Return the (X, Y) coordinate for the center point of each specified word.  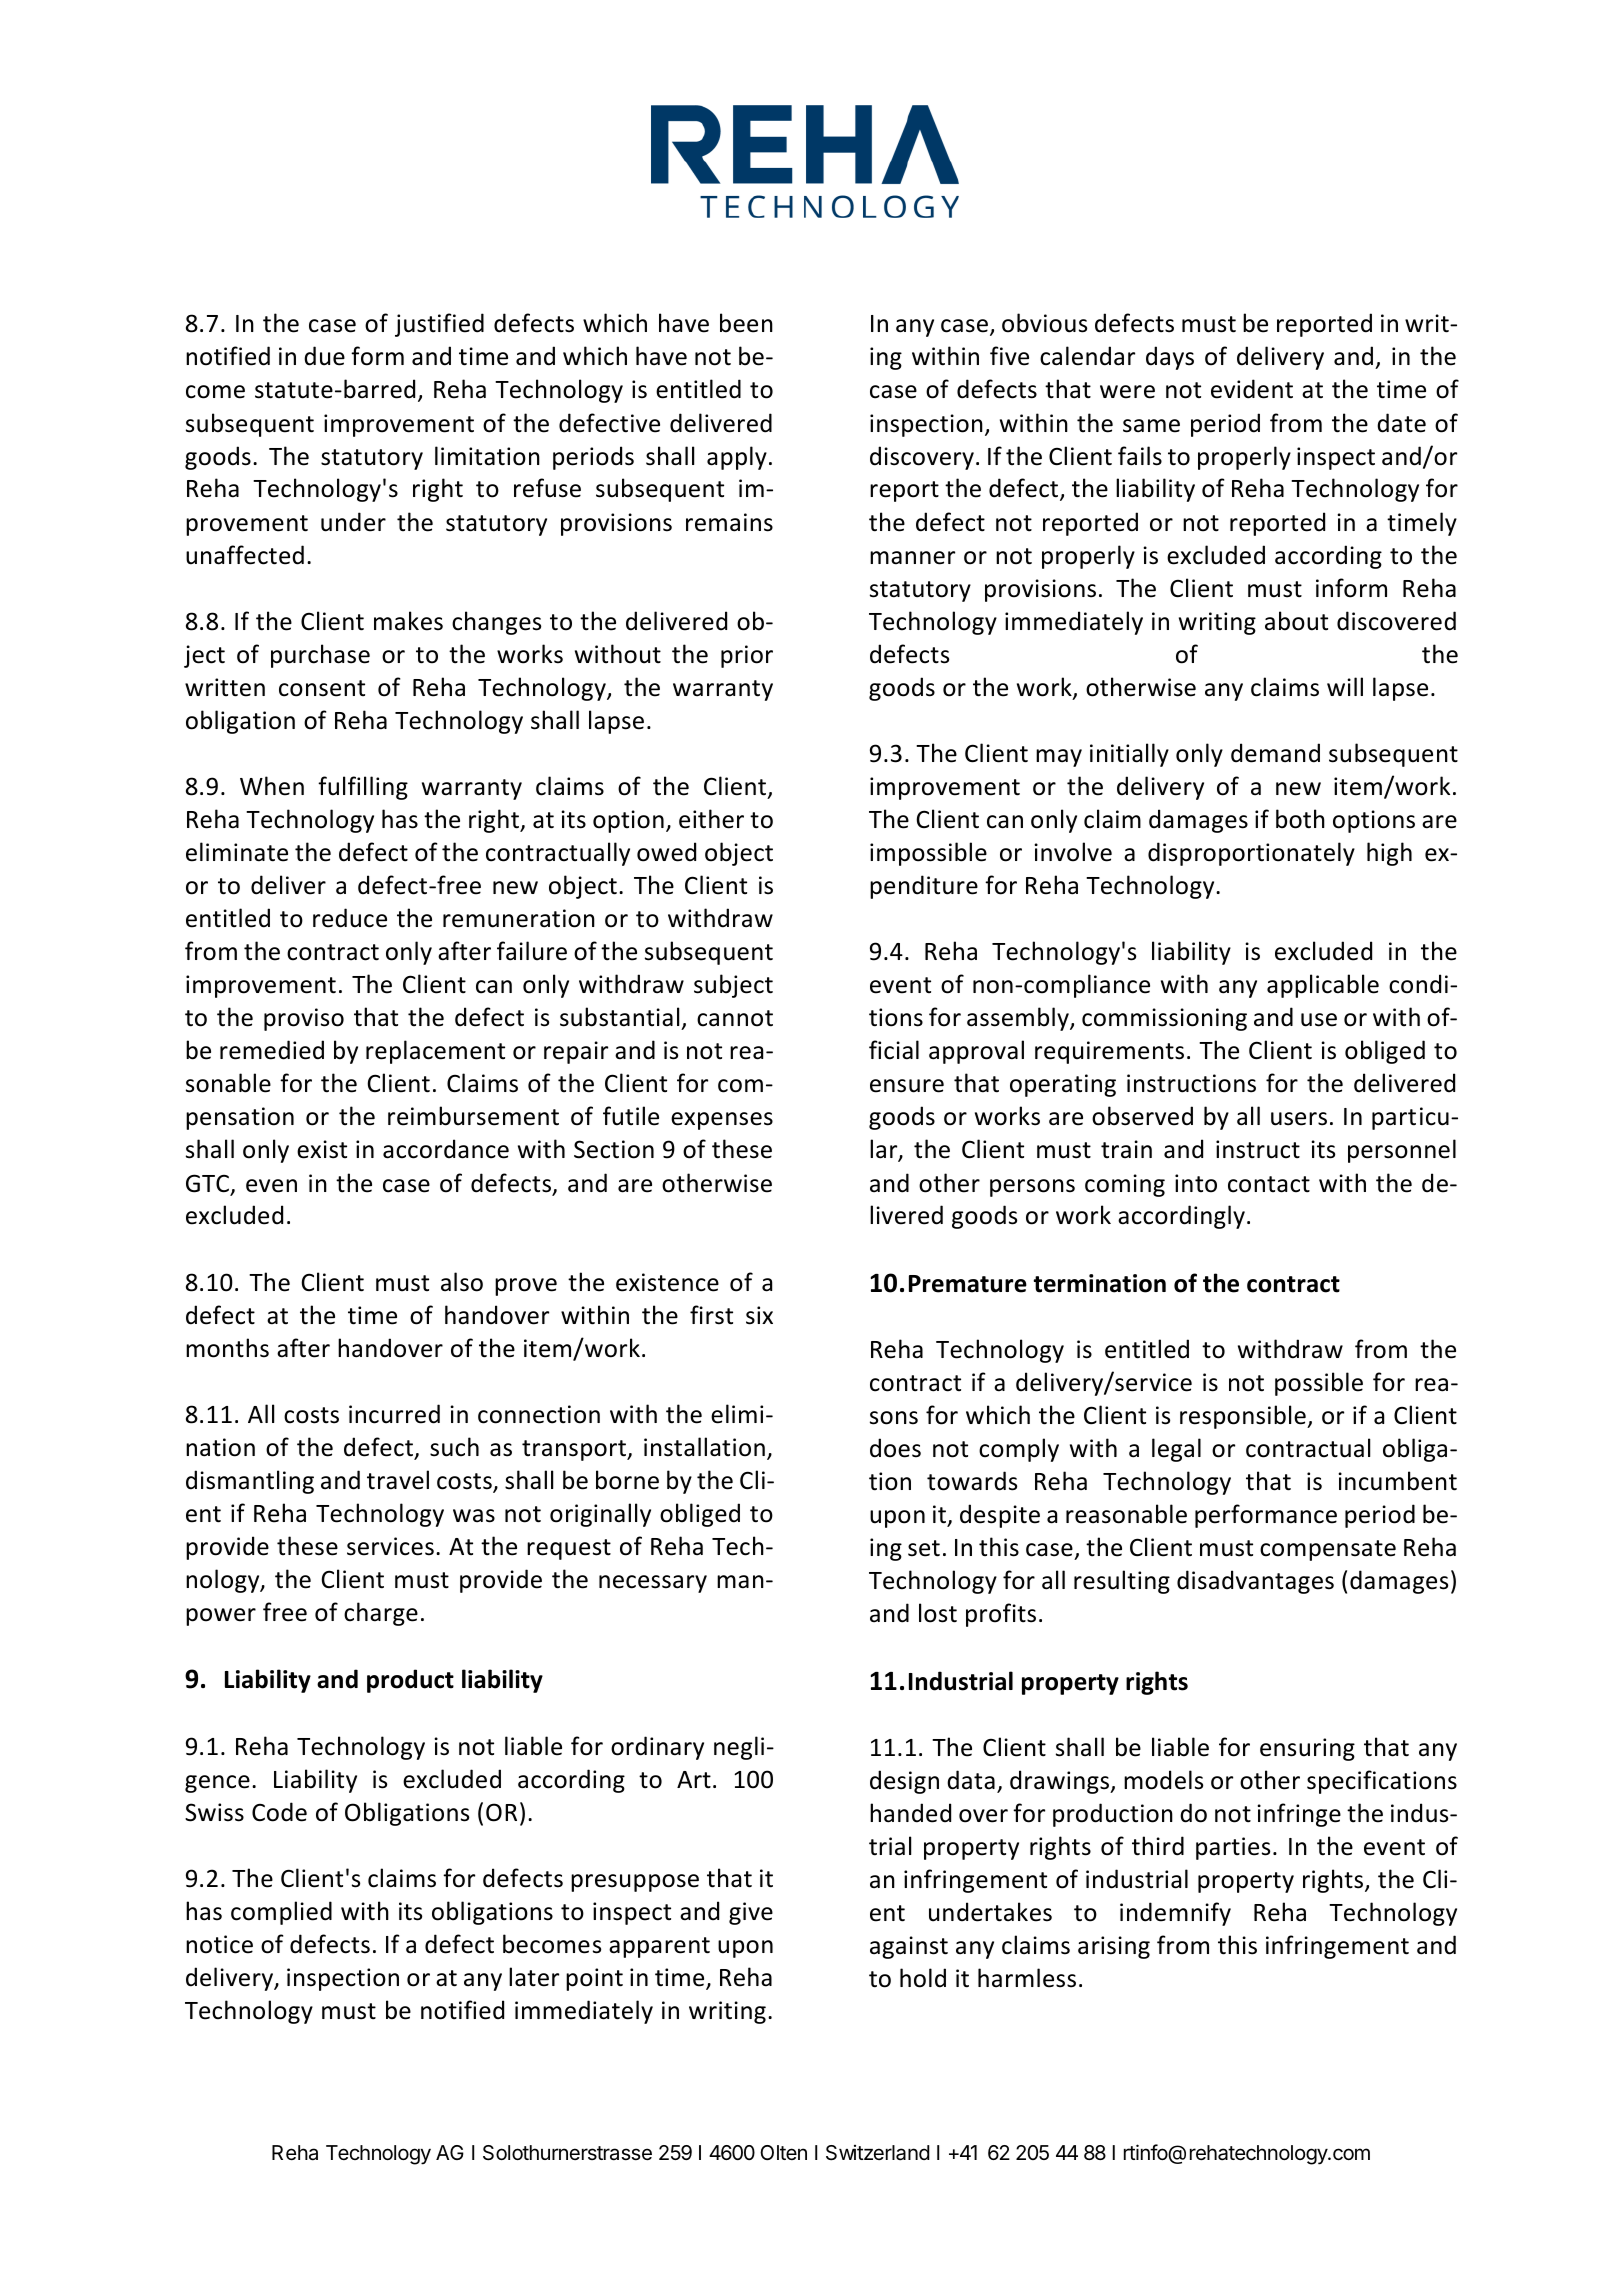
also (462, 1282)
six (759, 1315)
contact (1269, 1184)
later (534, 1977)
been (746, 323)
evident (1252, 389)
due (324, 356)
